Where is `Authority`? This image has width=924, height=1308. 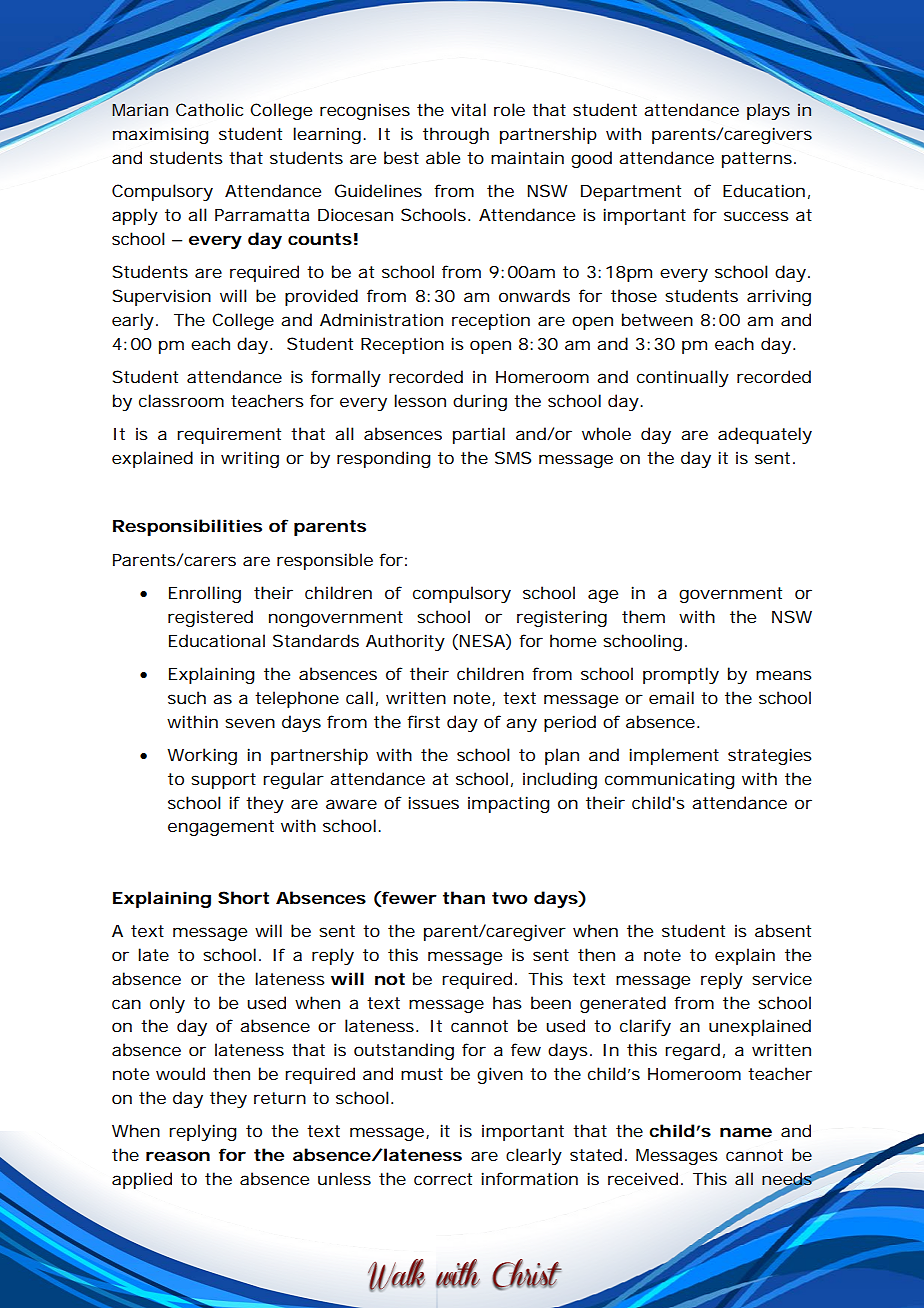 Authority is located at coordinates (405, 642).
